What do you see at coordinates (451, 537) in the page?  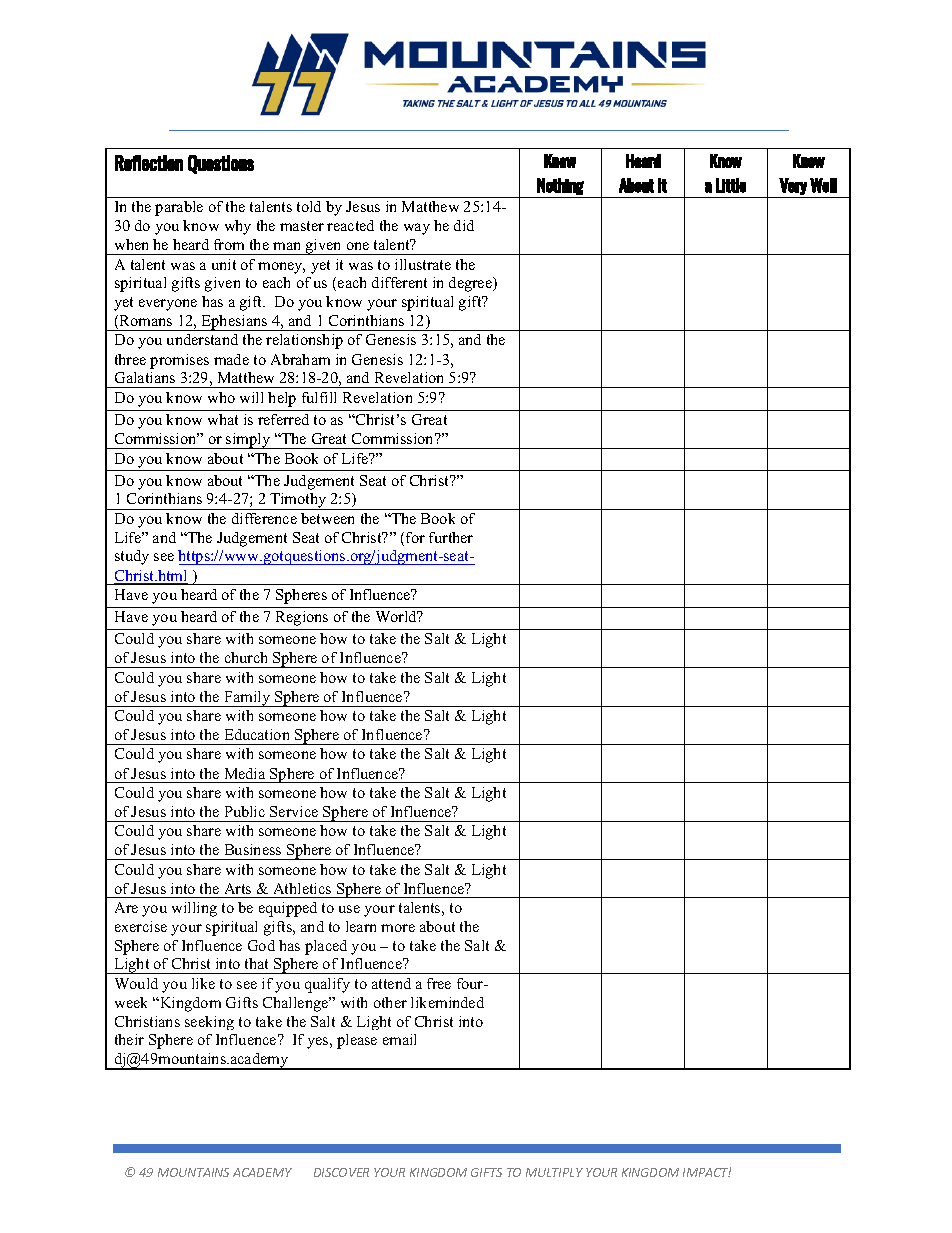 I see `further` at bounding box center [451, 537].
